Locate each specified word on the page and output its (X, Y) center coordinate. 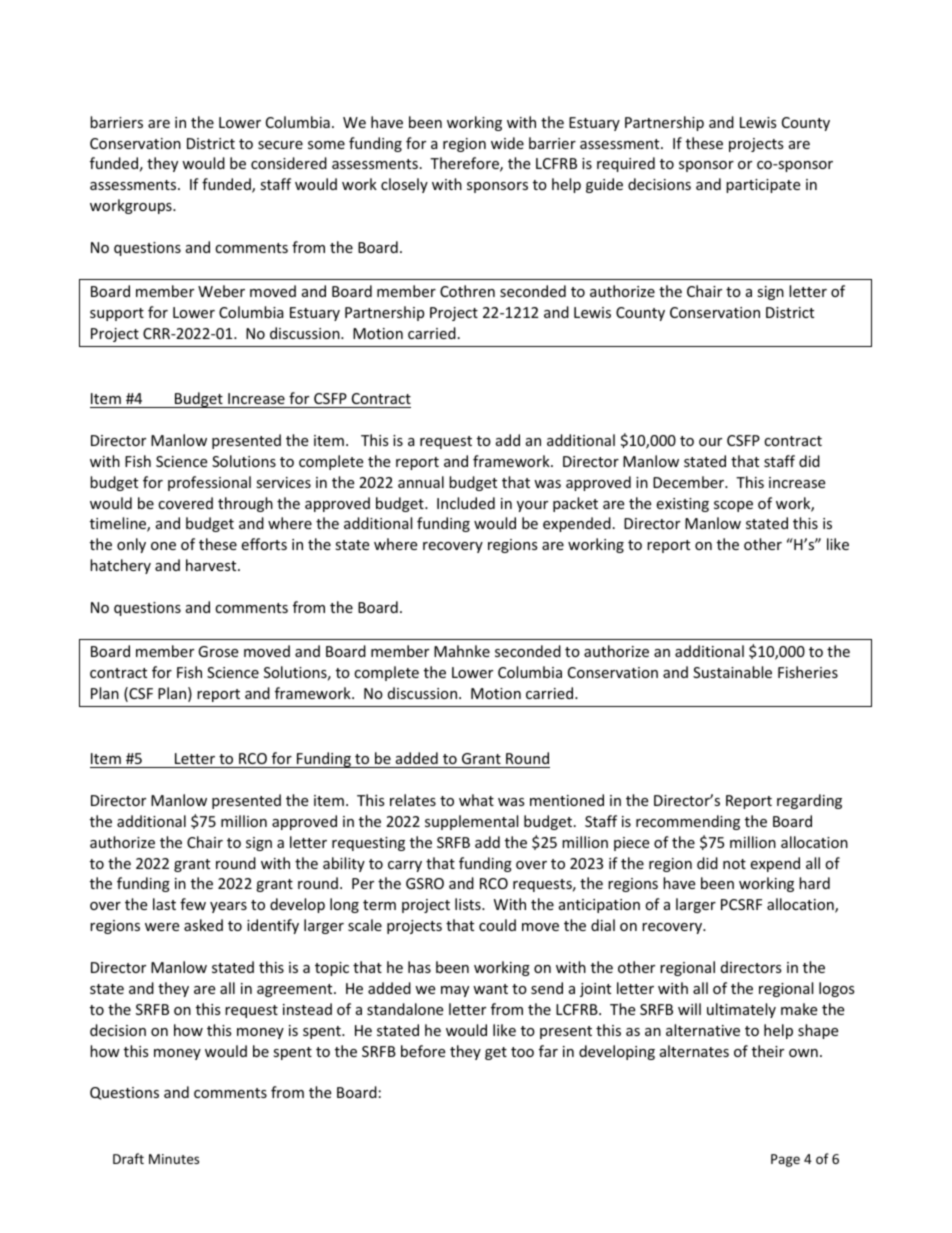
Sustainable (732, 672)
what (476, 800)
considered (289, 163)
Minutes (174, 1159)
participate (763, 186)
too (522, 1052)
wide (507, 143)
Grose (218, 651)
